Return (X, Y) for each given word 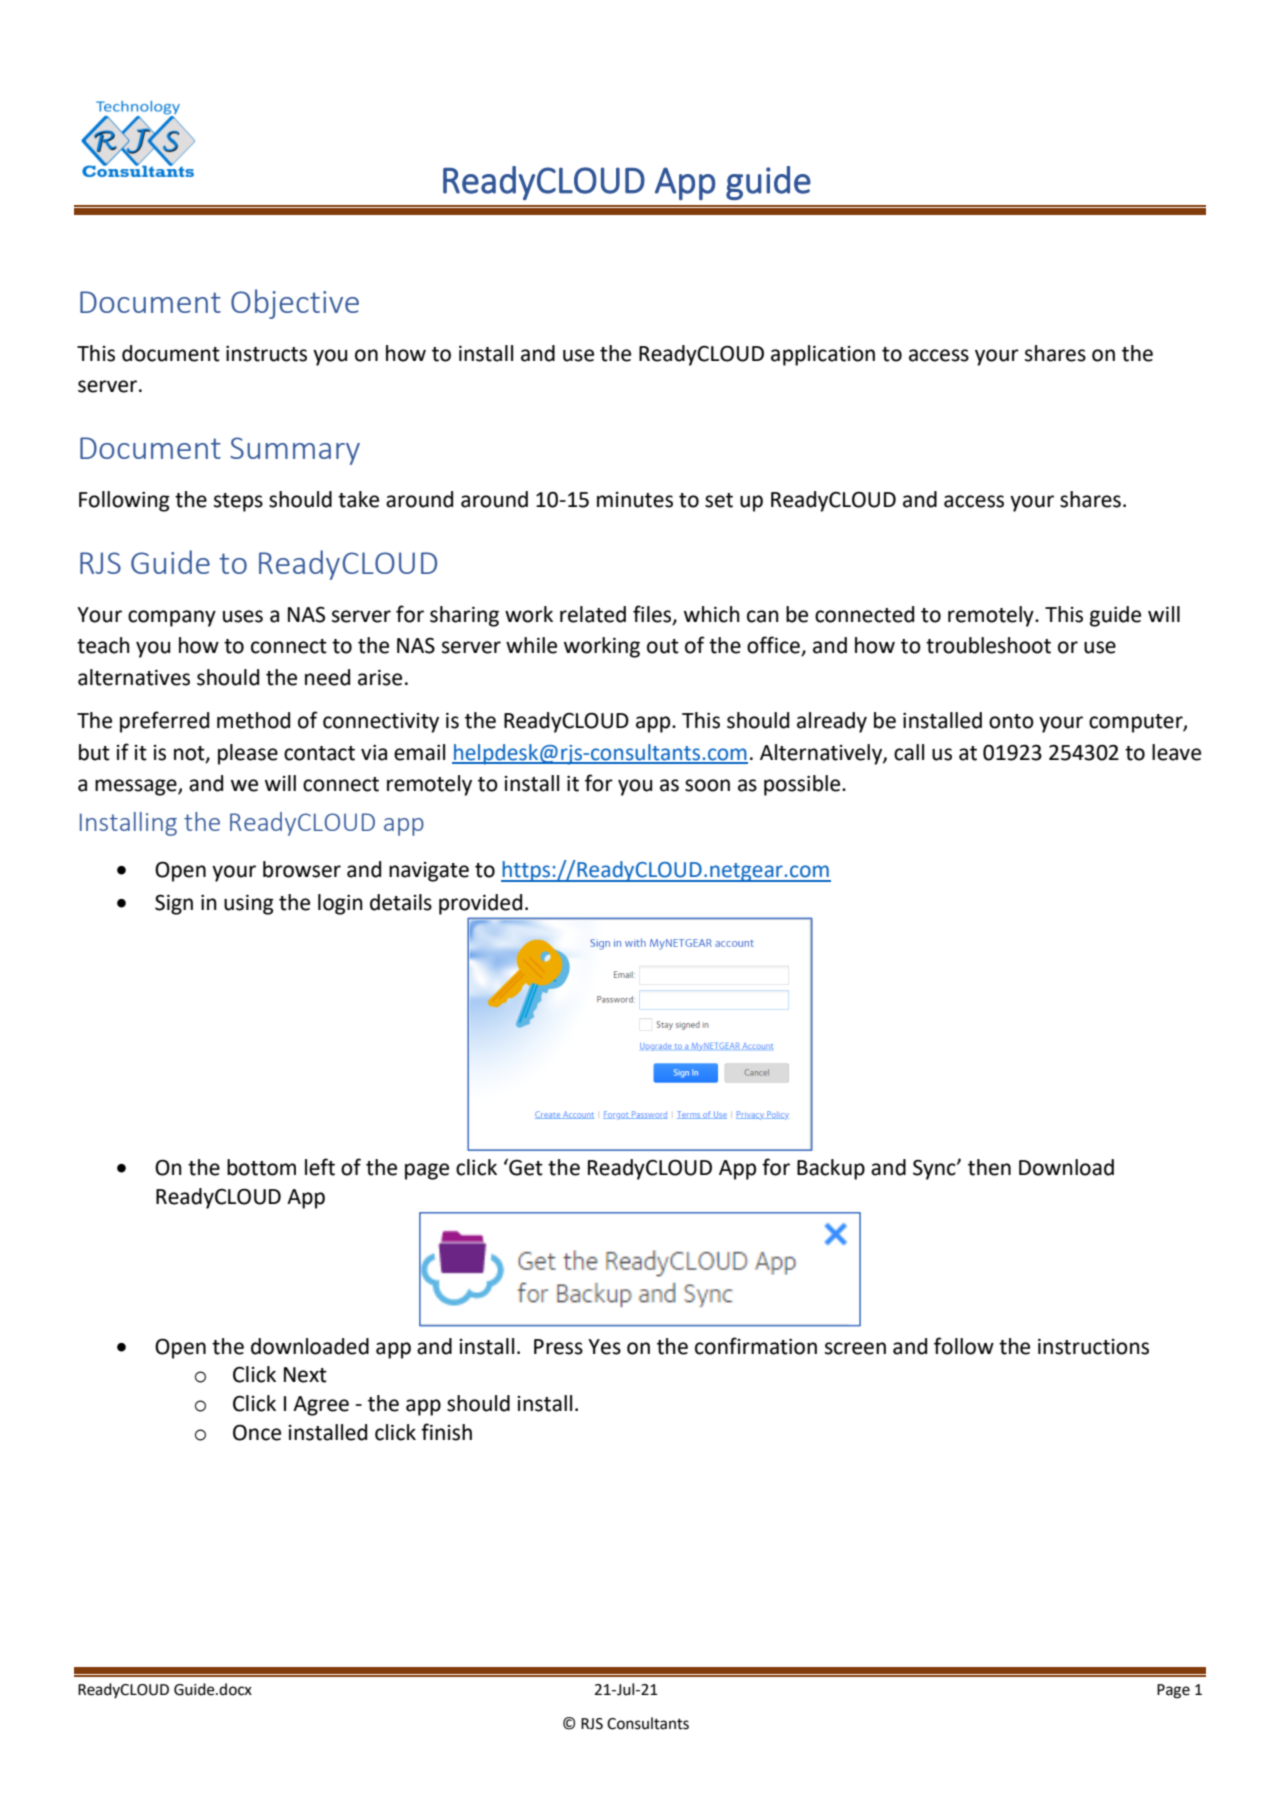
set (719, 500)
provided (480, 904)
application (823, 355)
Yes (604, 1347)
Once (257, 1432)
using (249, 905)
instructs (266, 354)
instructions (1093, 1347)
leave (1176, 752)
